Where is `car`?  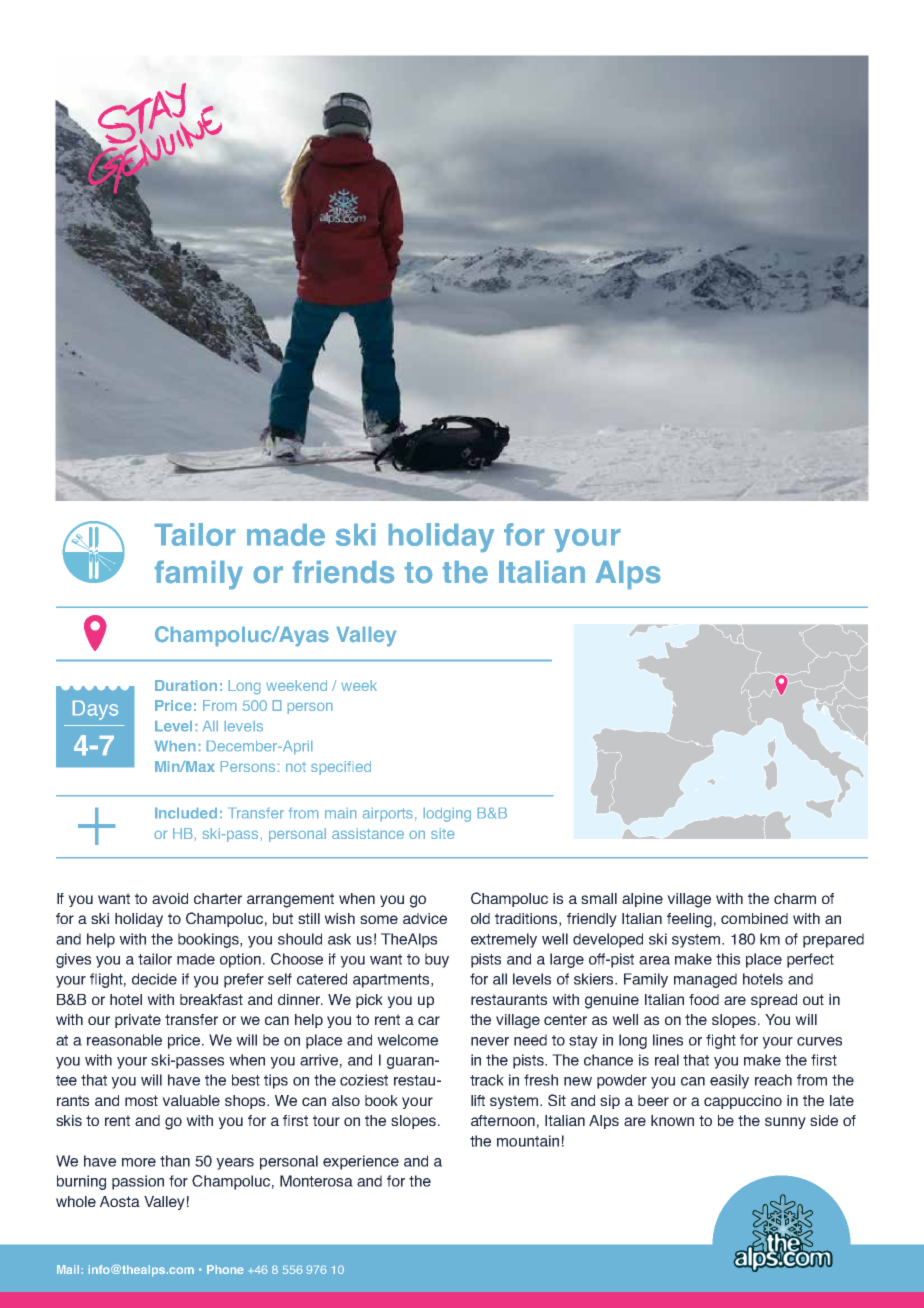 car is located at coordinates (429, 1020).
